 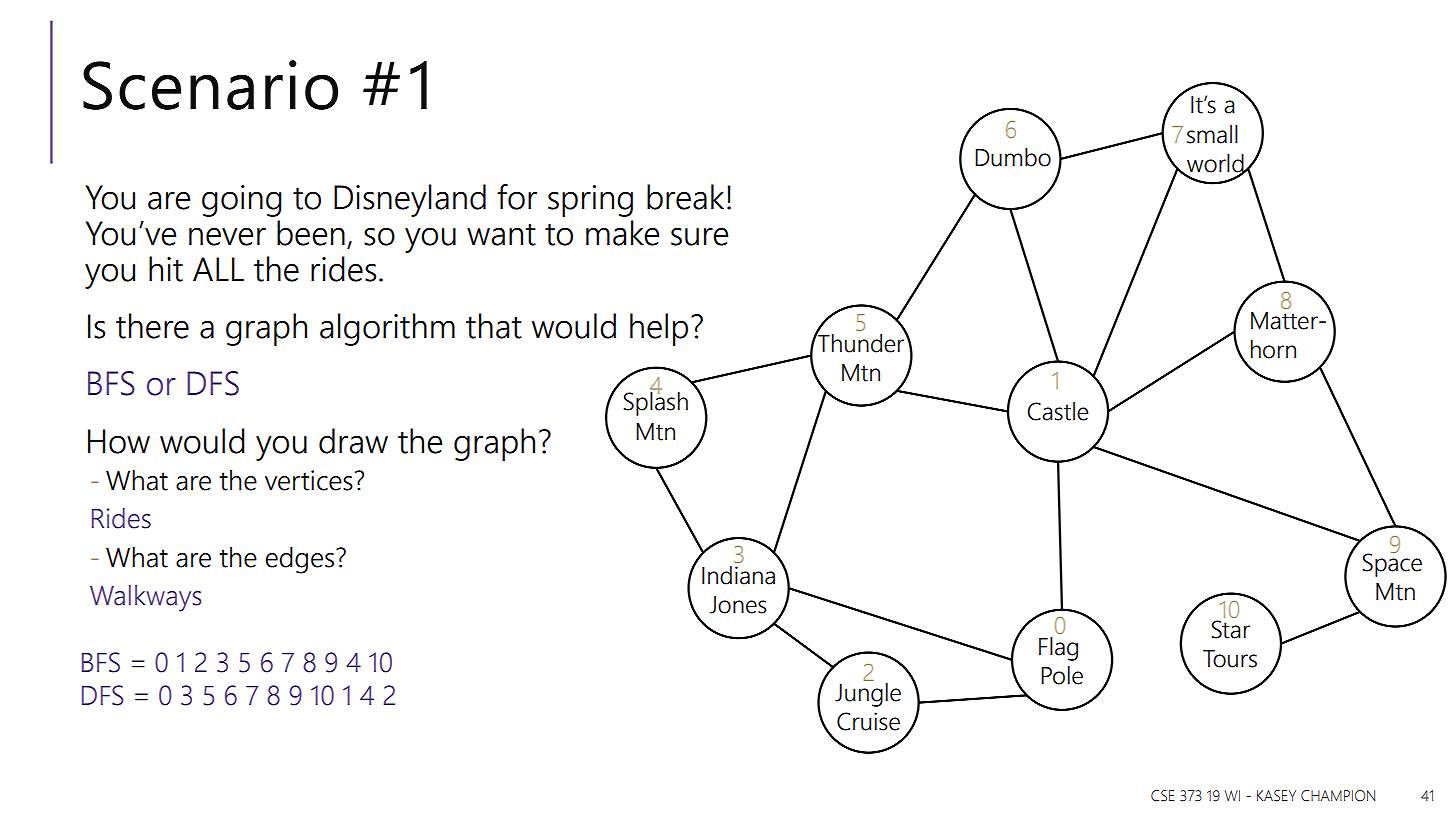 I want to click on Scenario, so click(x=210, y=85).
